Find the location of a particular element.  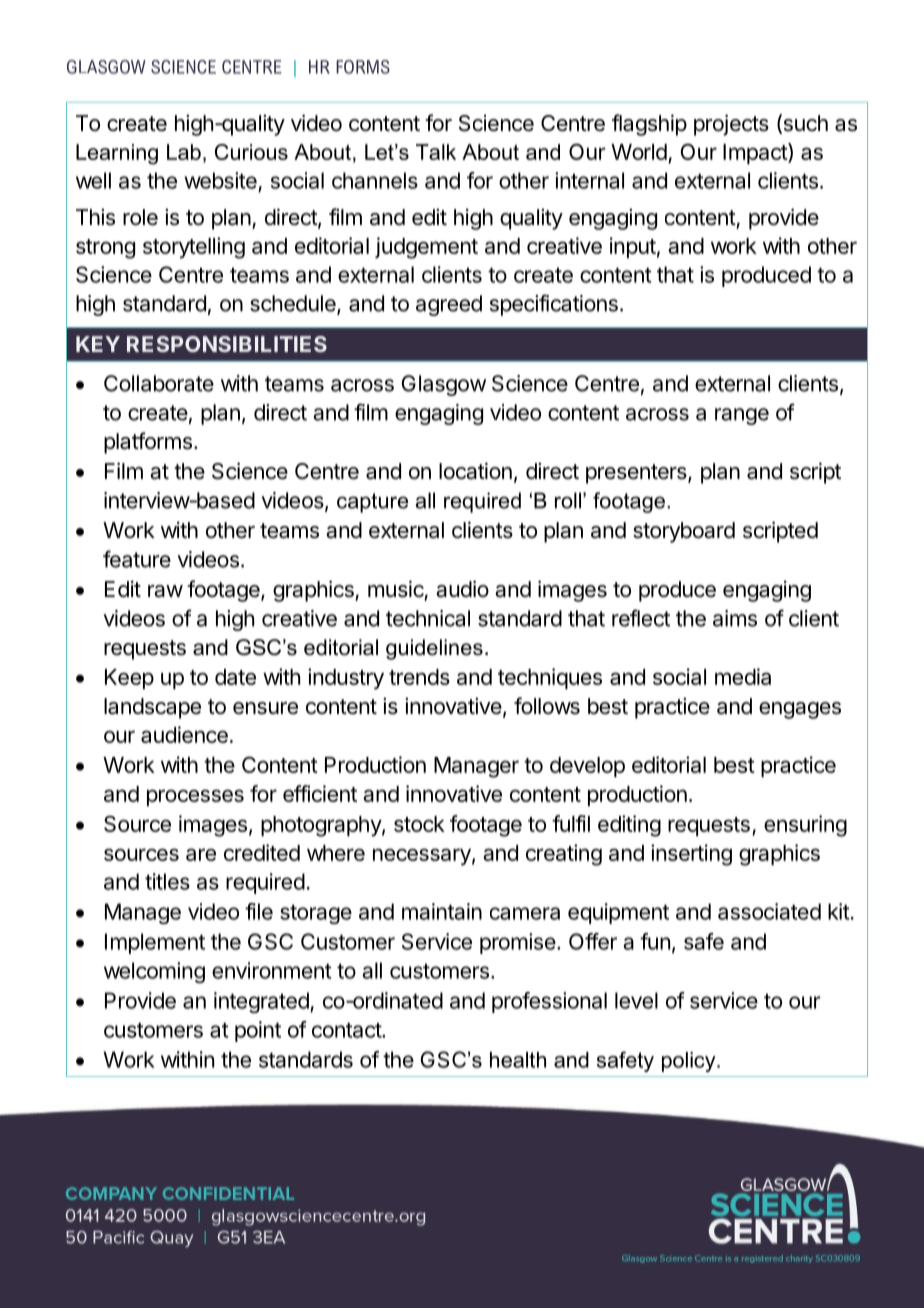

location is located at coordinates (475, 471).
